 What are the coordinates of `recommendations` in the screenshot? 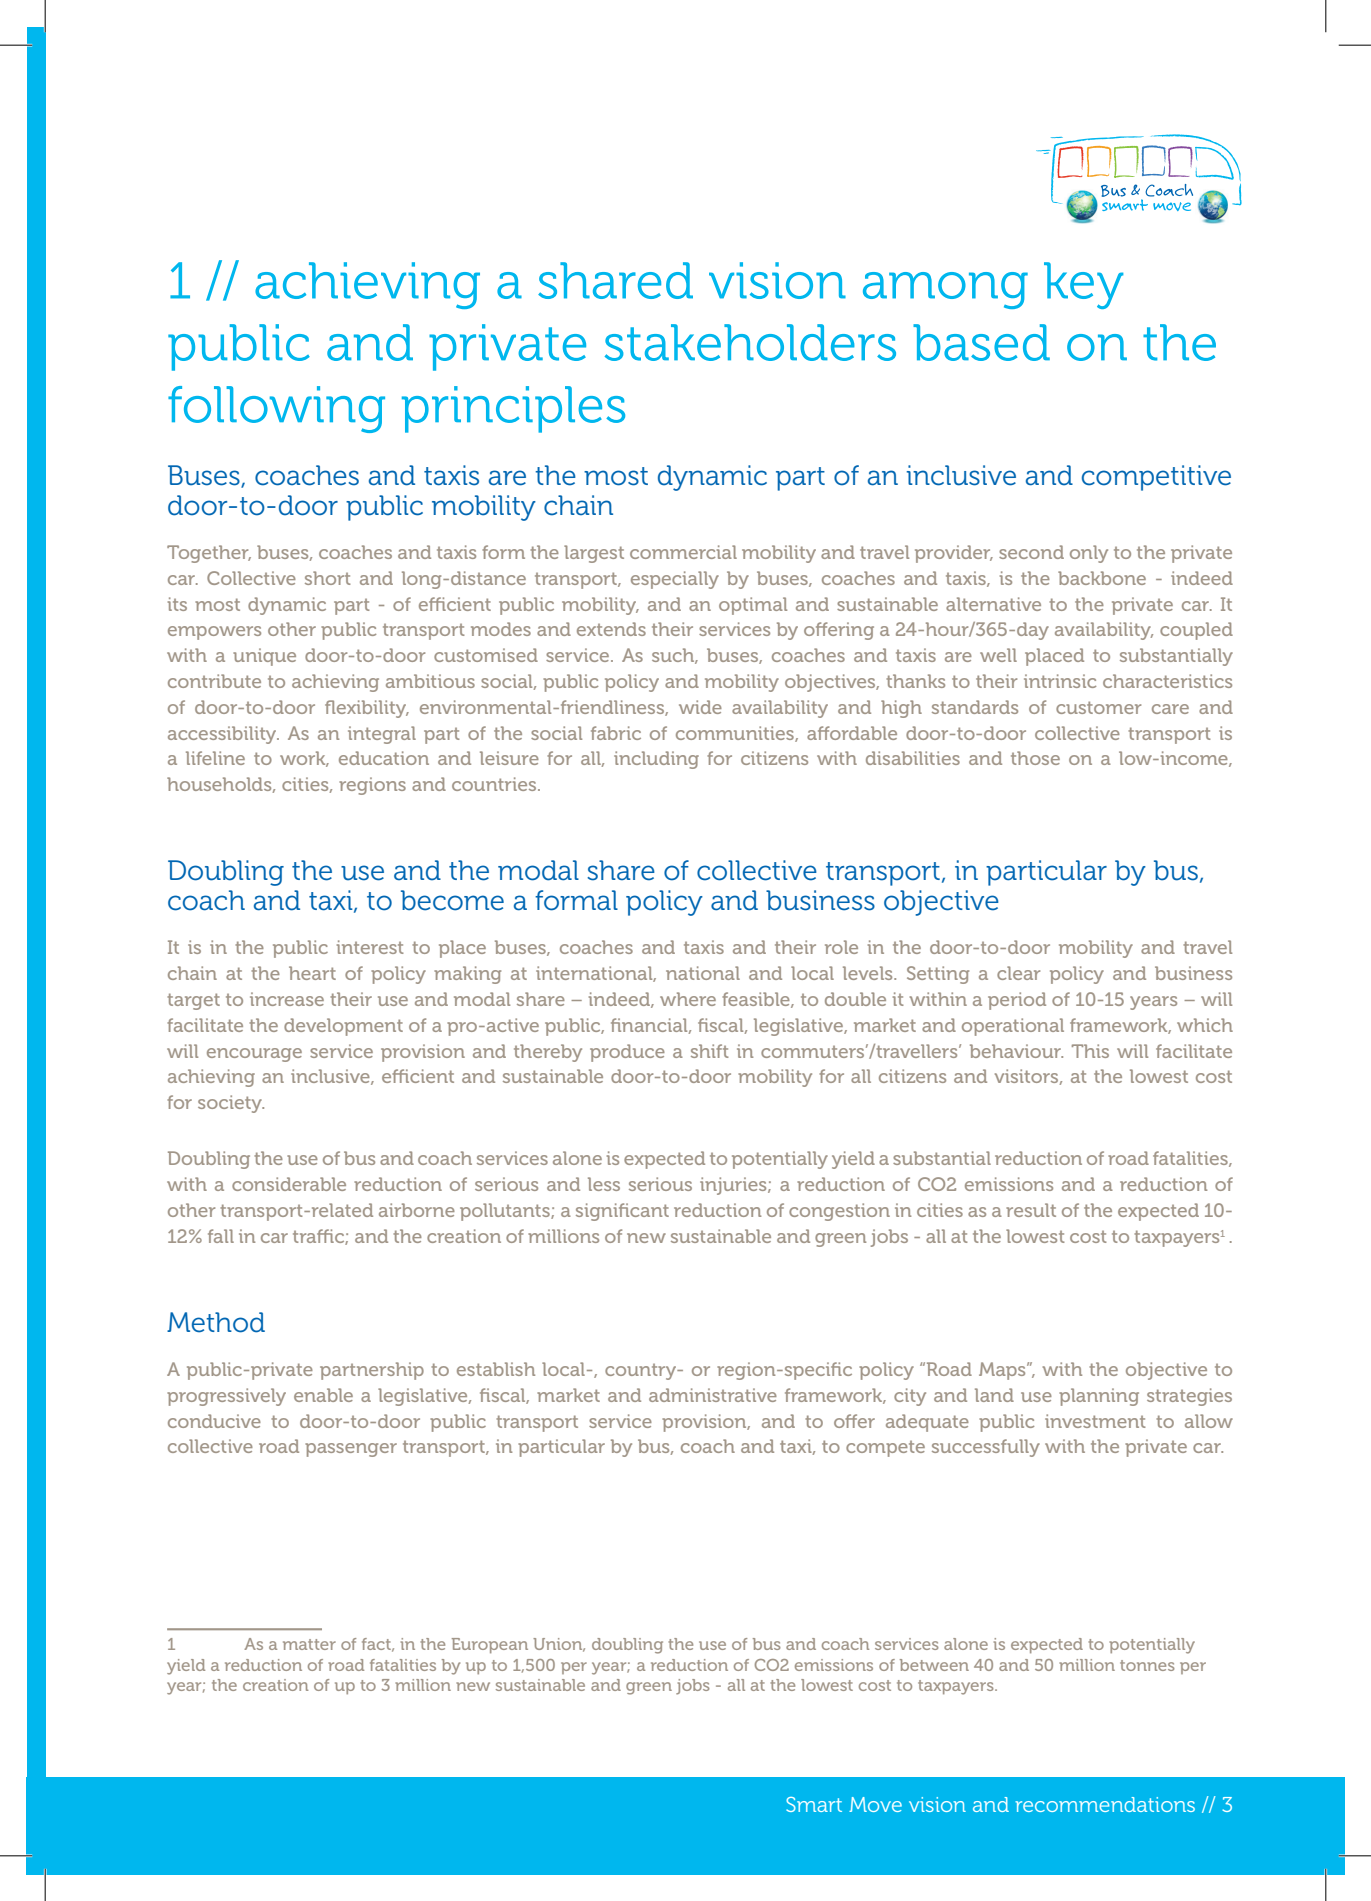 It's located at (1105, 1804).
